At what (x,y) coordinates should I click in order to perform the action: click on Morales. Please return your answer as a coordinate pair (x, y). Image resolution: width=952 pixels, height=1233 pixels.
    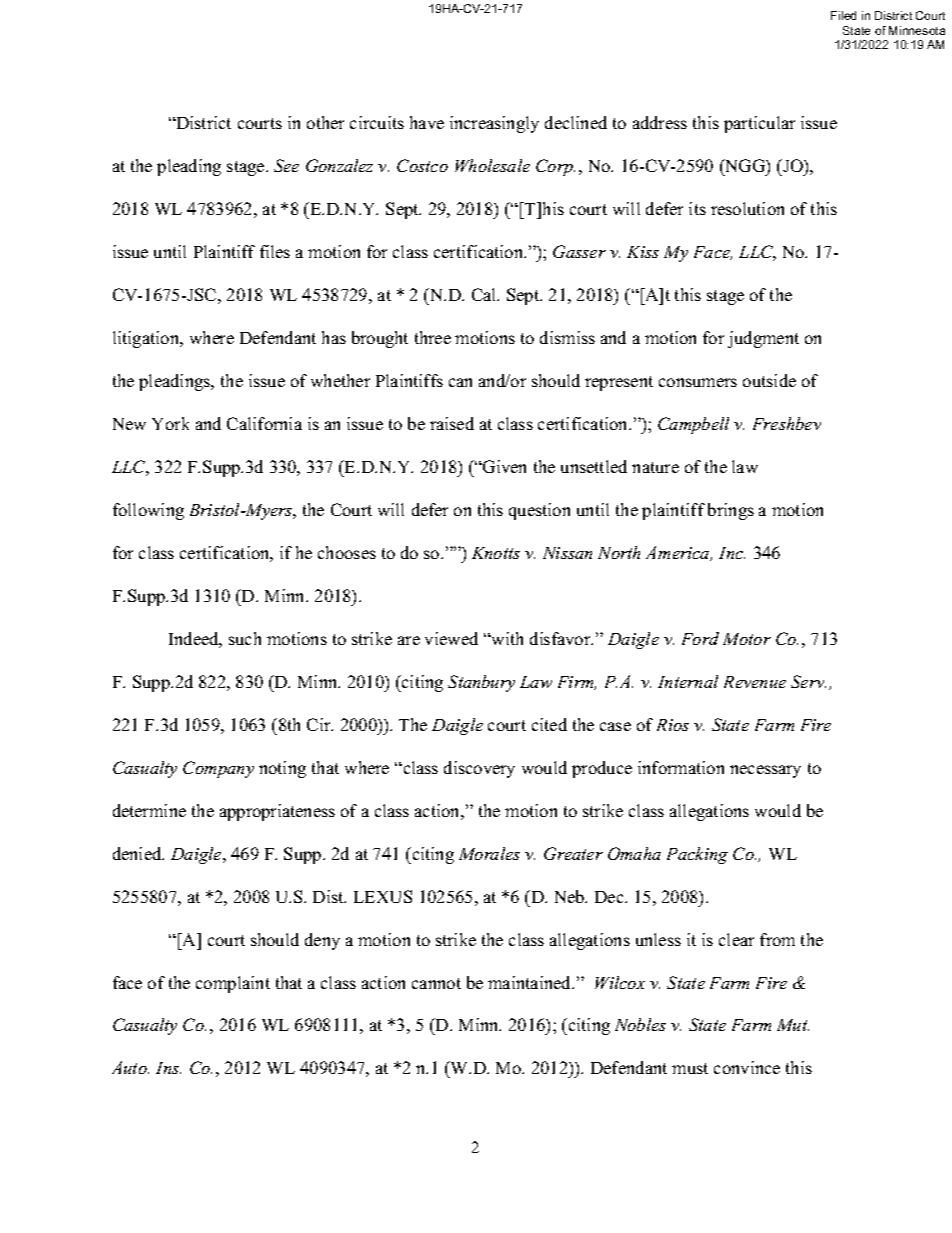
    Looking at the image, I should click on (489, 853).
